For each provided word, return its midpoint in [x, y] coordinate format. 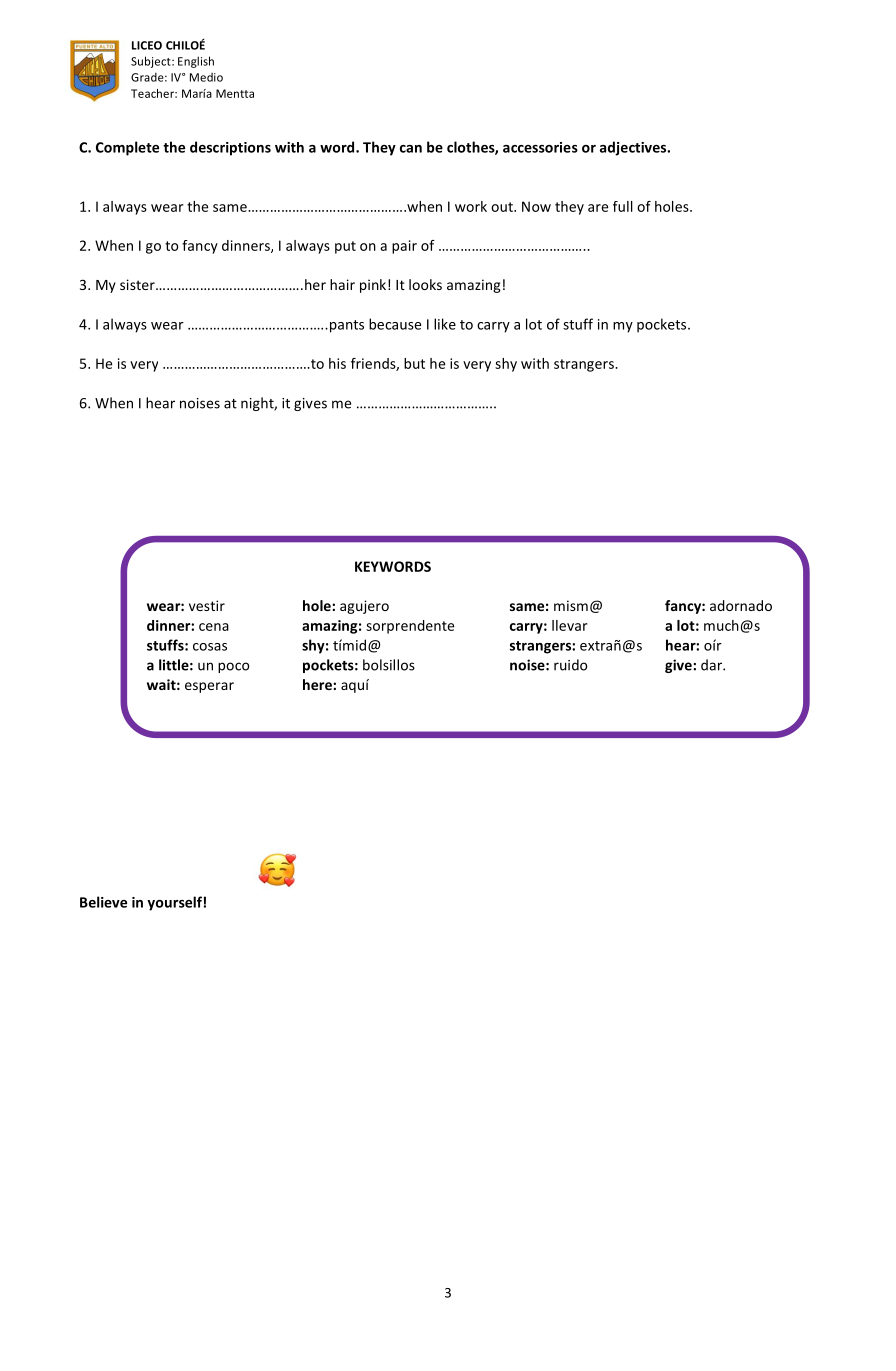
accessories [540, 147]
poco [234, 667]
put [345, 247]
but [414, 363]
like [445, 324]
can [411, 149]
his [337, 363]
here [318, 684]
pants [345, 326]
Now [536, 206]
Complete [127, 148]
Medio [206, 77]
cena [214, 627]
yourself [174, 903]
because [395, 324]
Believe [103, 902]
